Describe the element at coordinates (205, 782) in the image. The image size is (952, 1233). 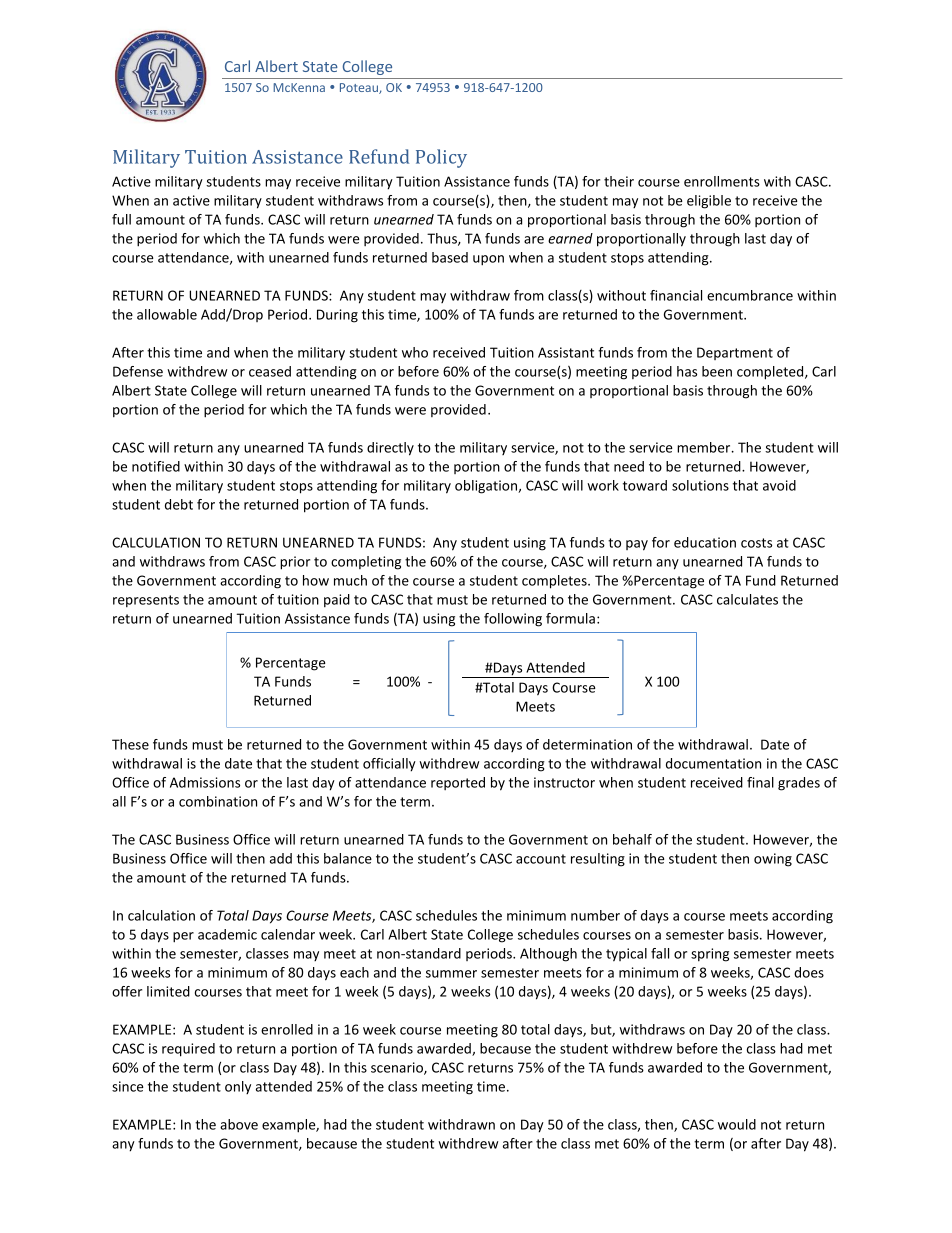
I see `Admissions` at that location.
